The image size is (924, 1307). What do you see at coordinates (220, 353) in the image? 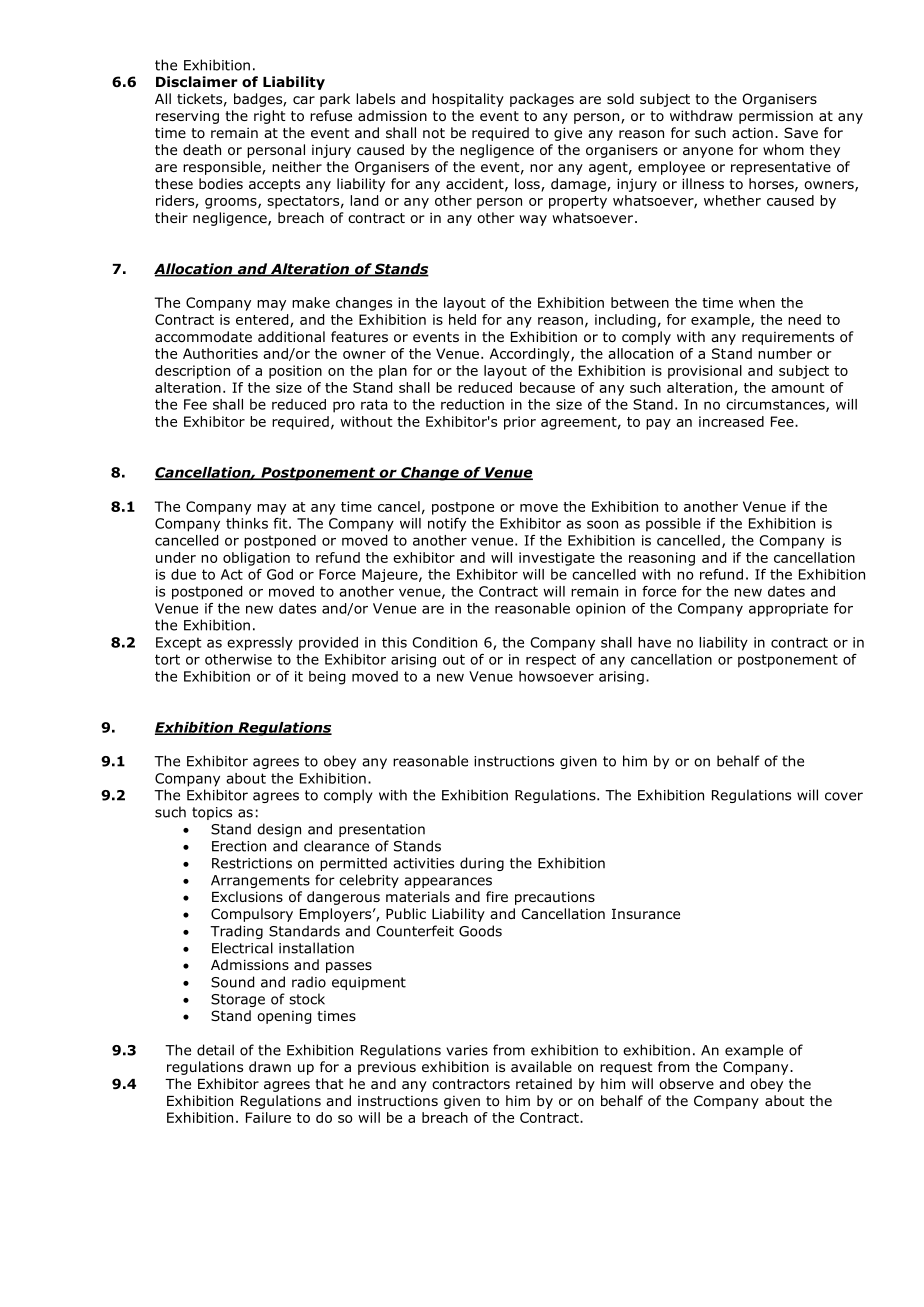
I see `Authorities` at bounding box center [220, 353].
